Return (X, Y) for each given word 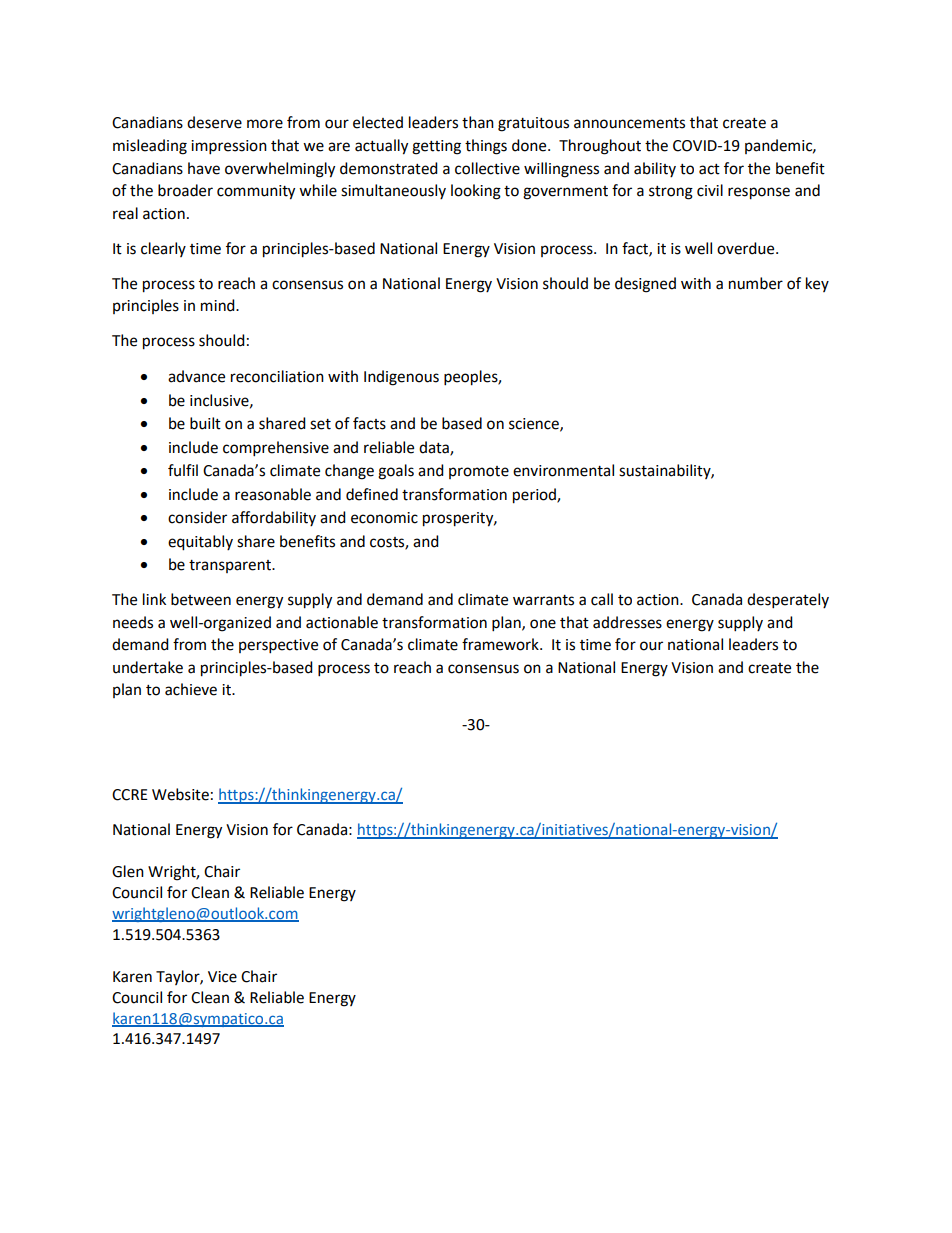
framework (501, 644)
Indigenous (401, 378)
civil (710, 190)
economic (384, 518)
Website (180, 794)
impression (229, 147)
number (756, 283)
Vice (222, 977)
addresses (627, 622)
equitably (200, 543)
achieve (191, 689)
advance (196, 376)
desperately (788, 601)
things (486, 147)
